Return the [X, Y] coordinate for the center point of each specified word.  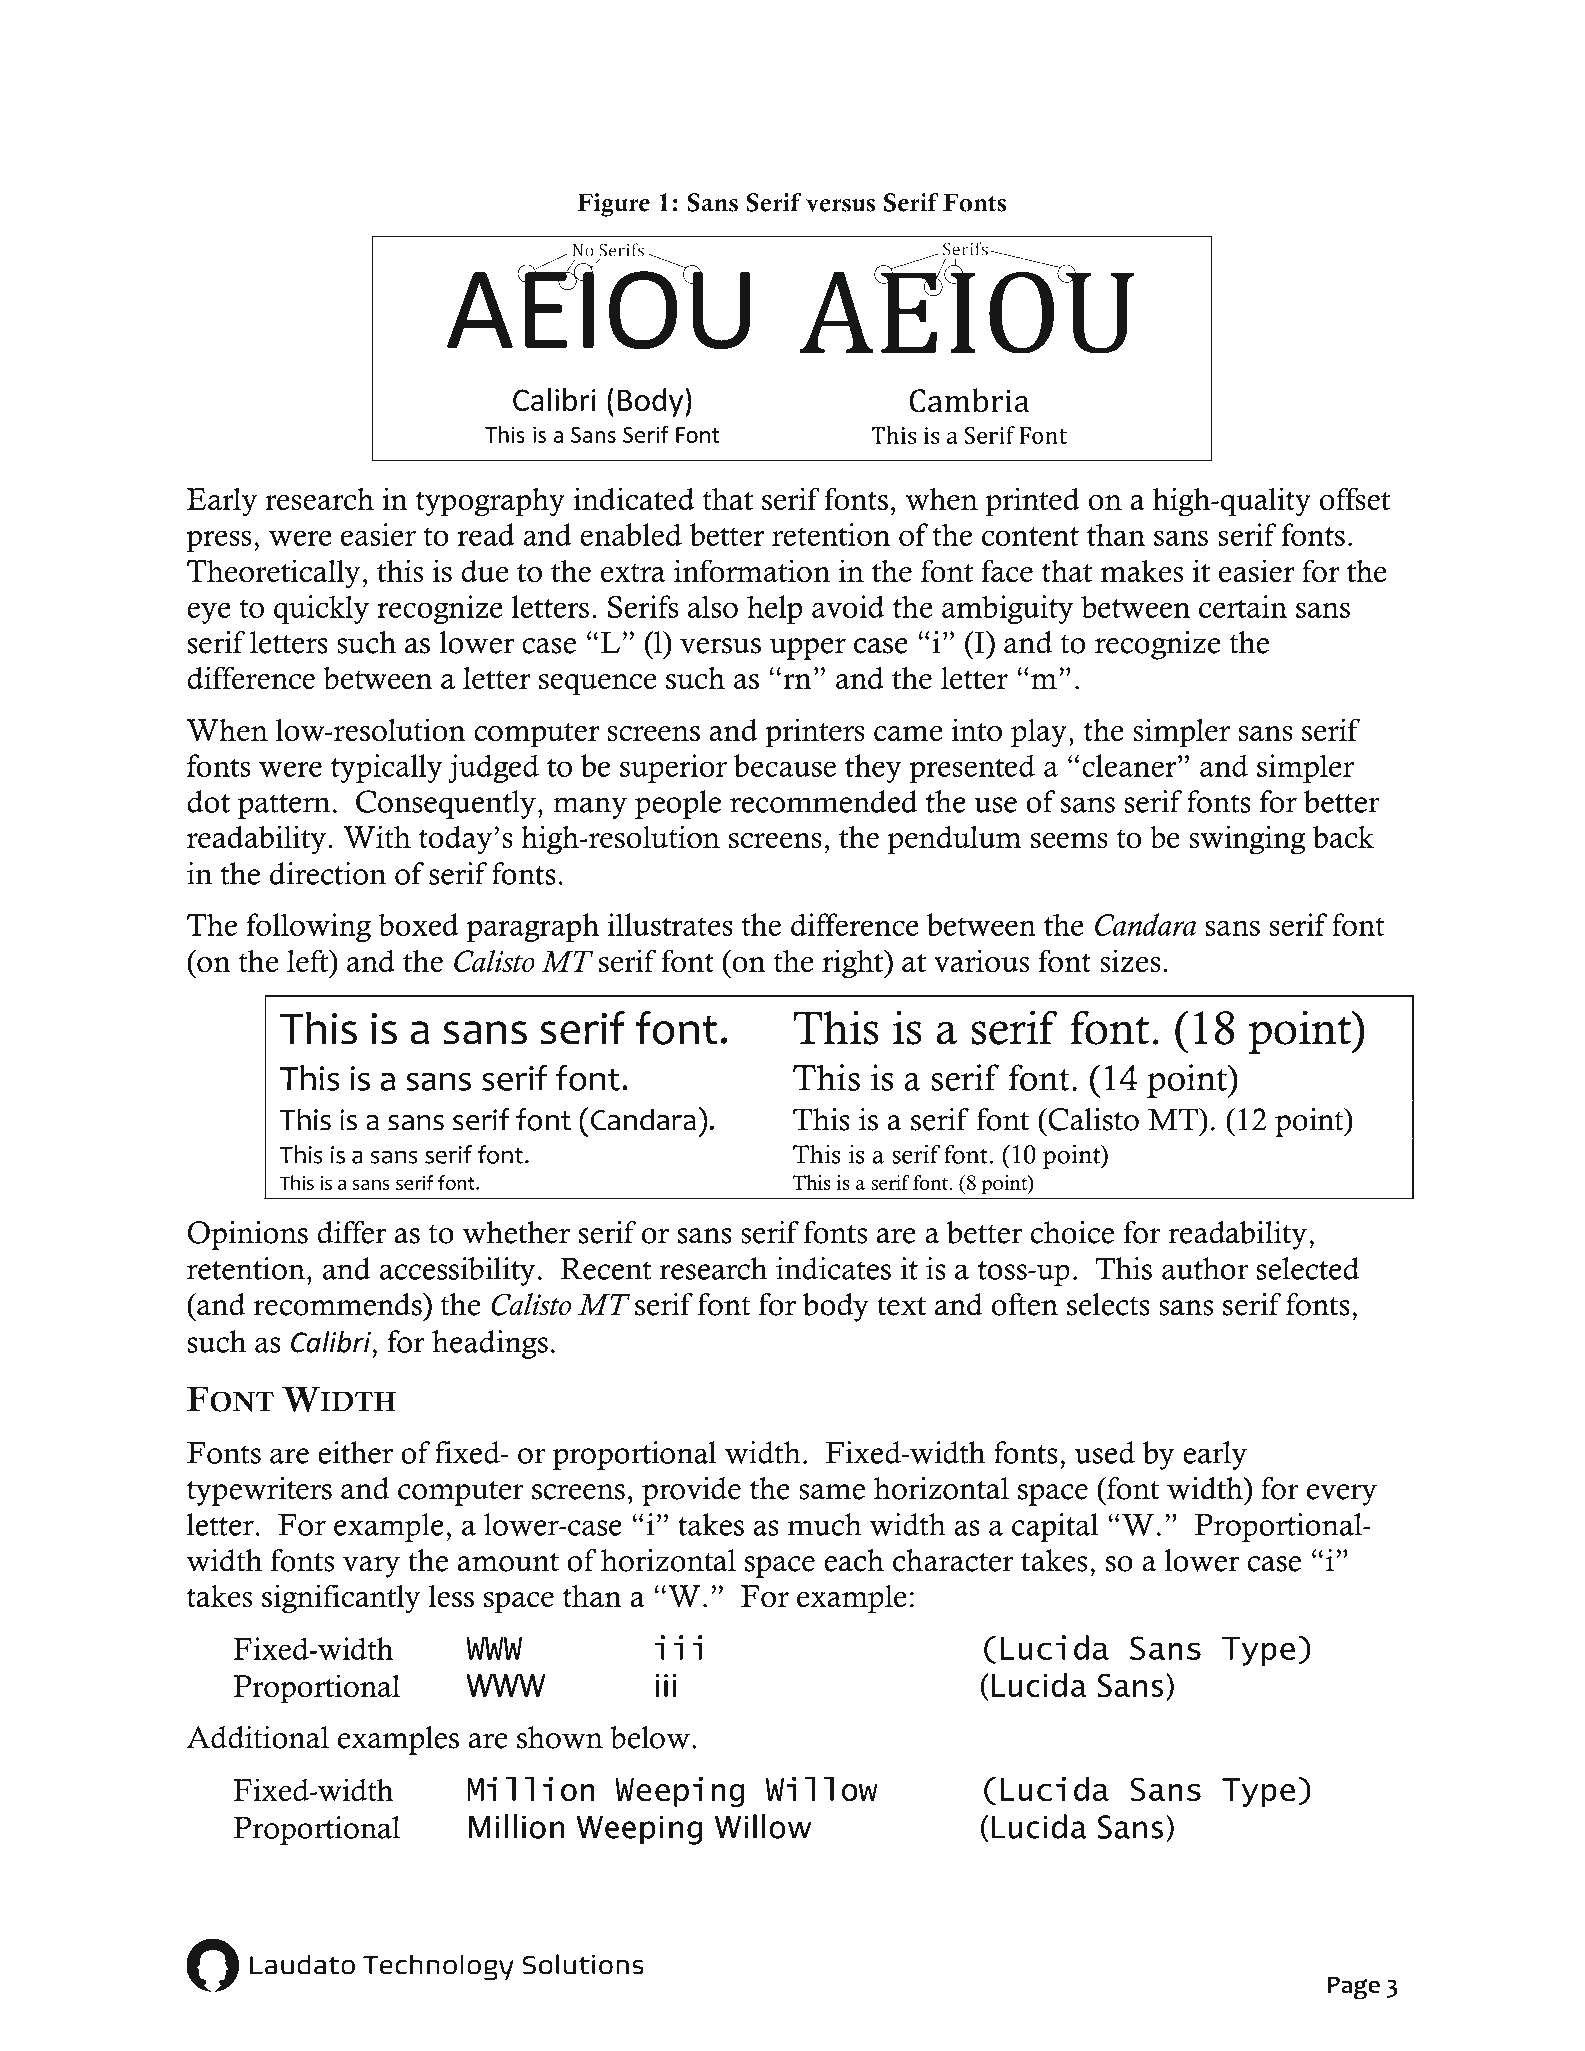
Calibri [332, 1342]
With [377, 837]
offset [1355, 499]
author [1205, 1268]
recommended [824, 801]
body [836, 1307]
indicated [634, 499]
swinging [1247, 840]
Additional [257, 1737]
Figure [613, 205]
